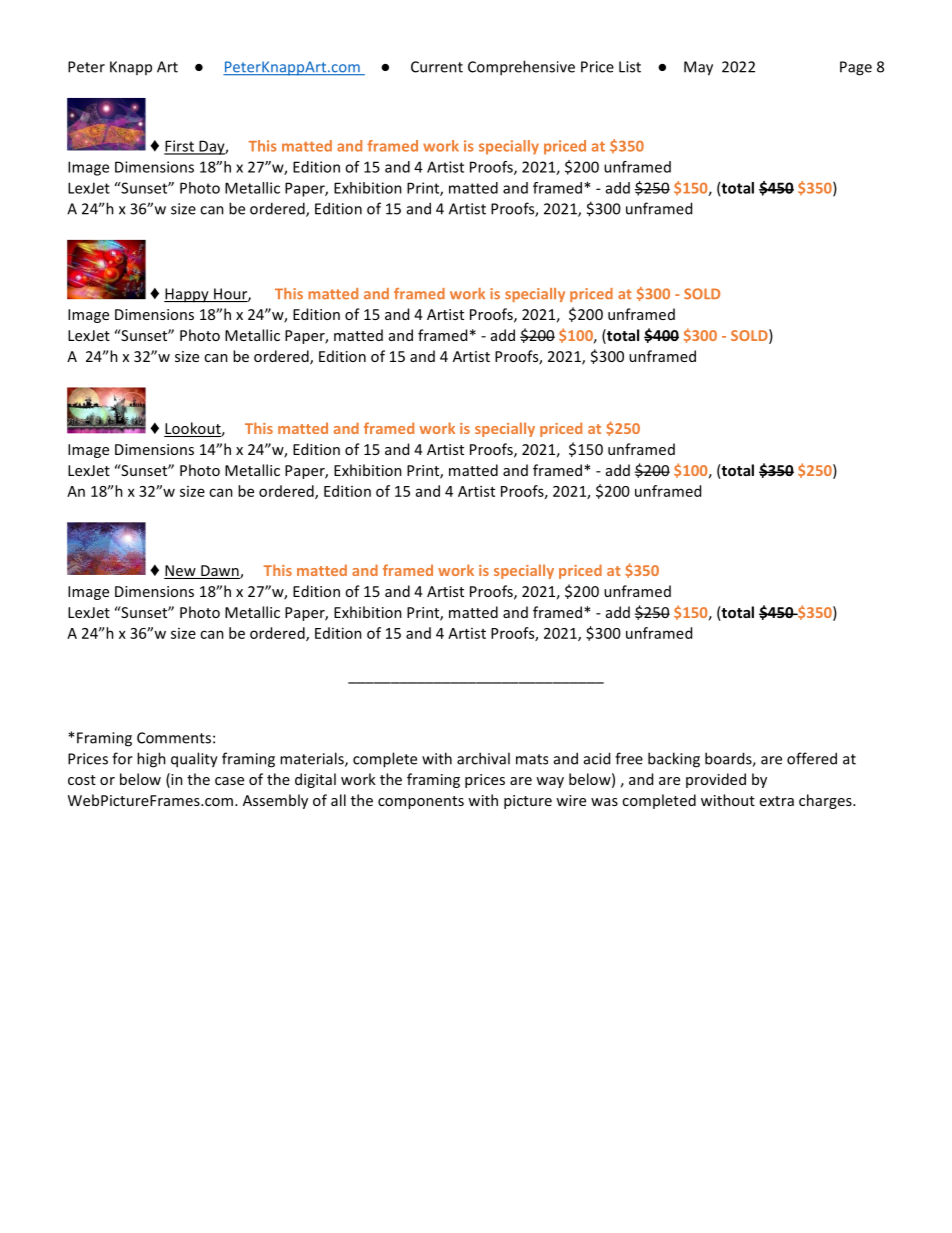  I want to click on May, so click(698, 68).
